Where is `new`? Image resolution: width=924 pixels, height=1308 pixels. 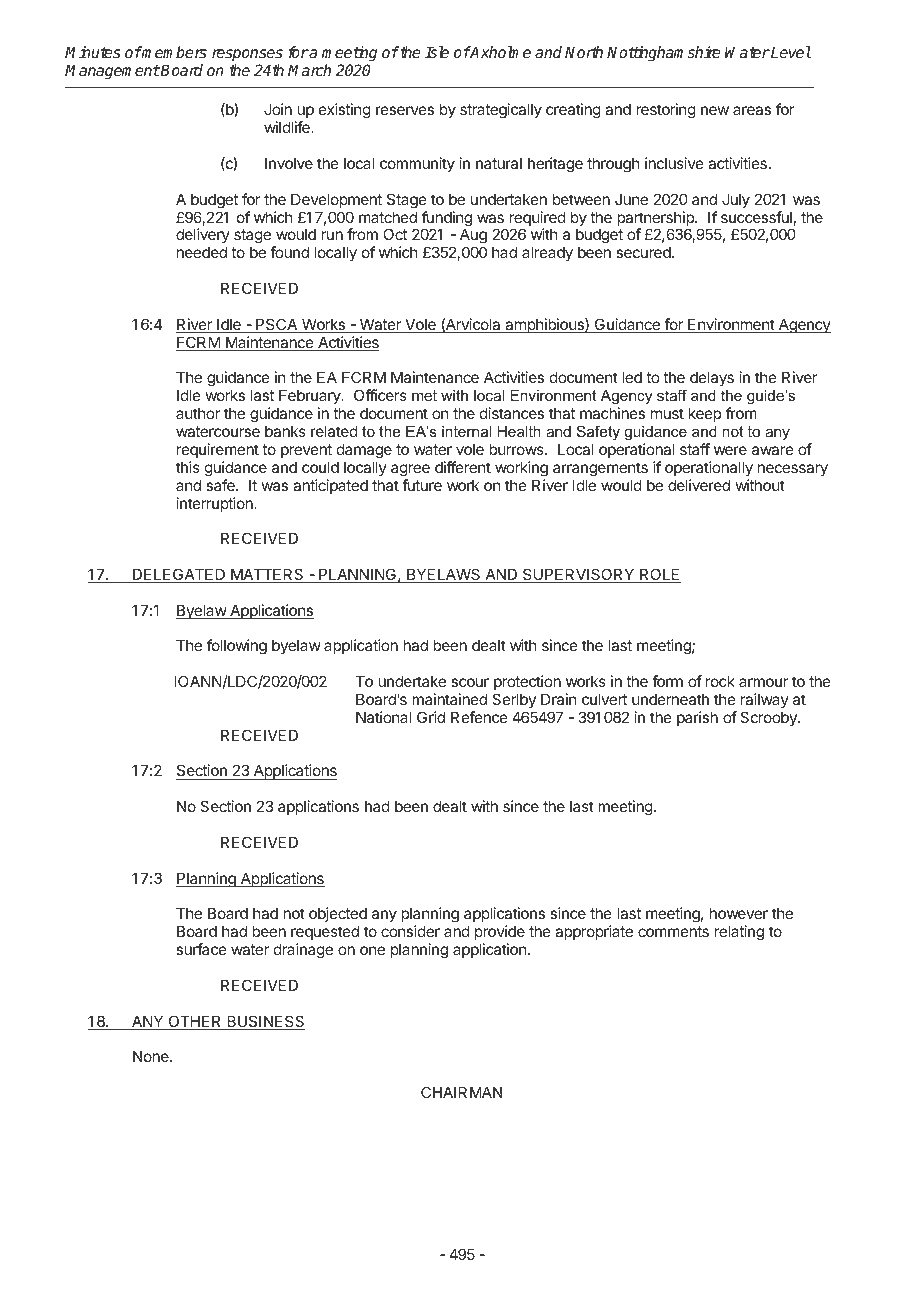
new is located at coordinates (715, 110).
